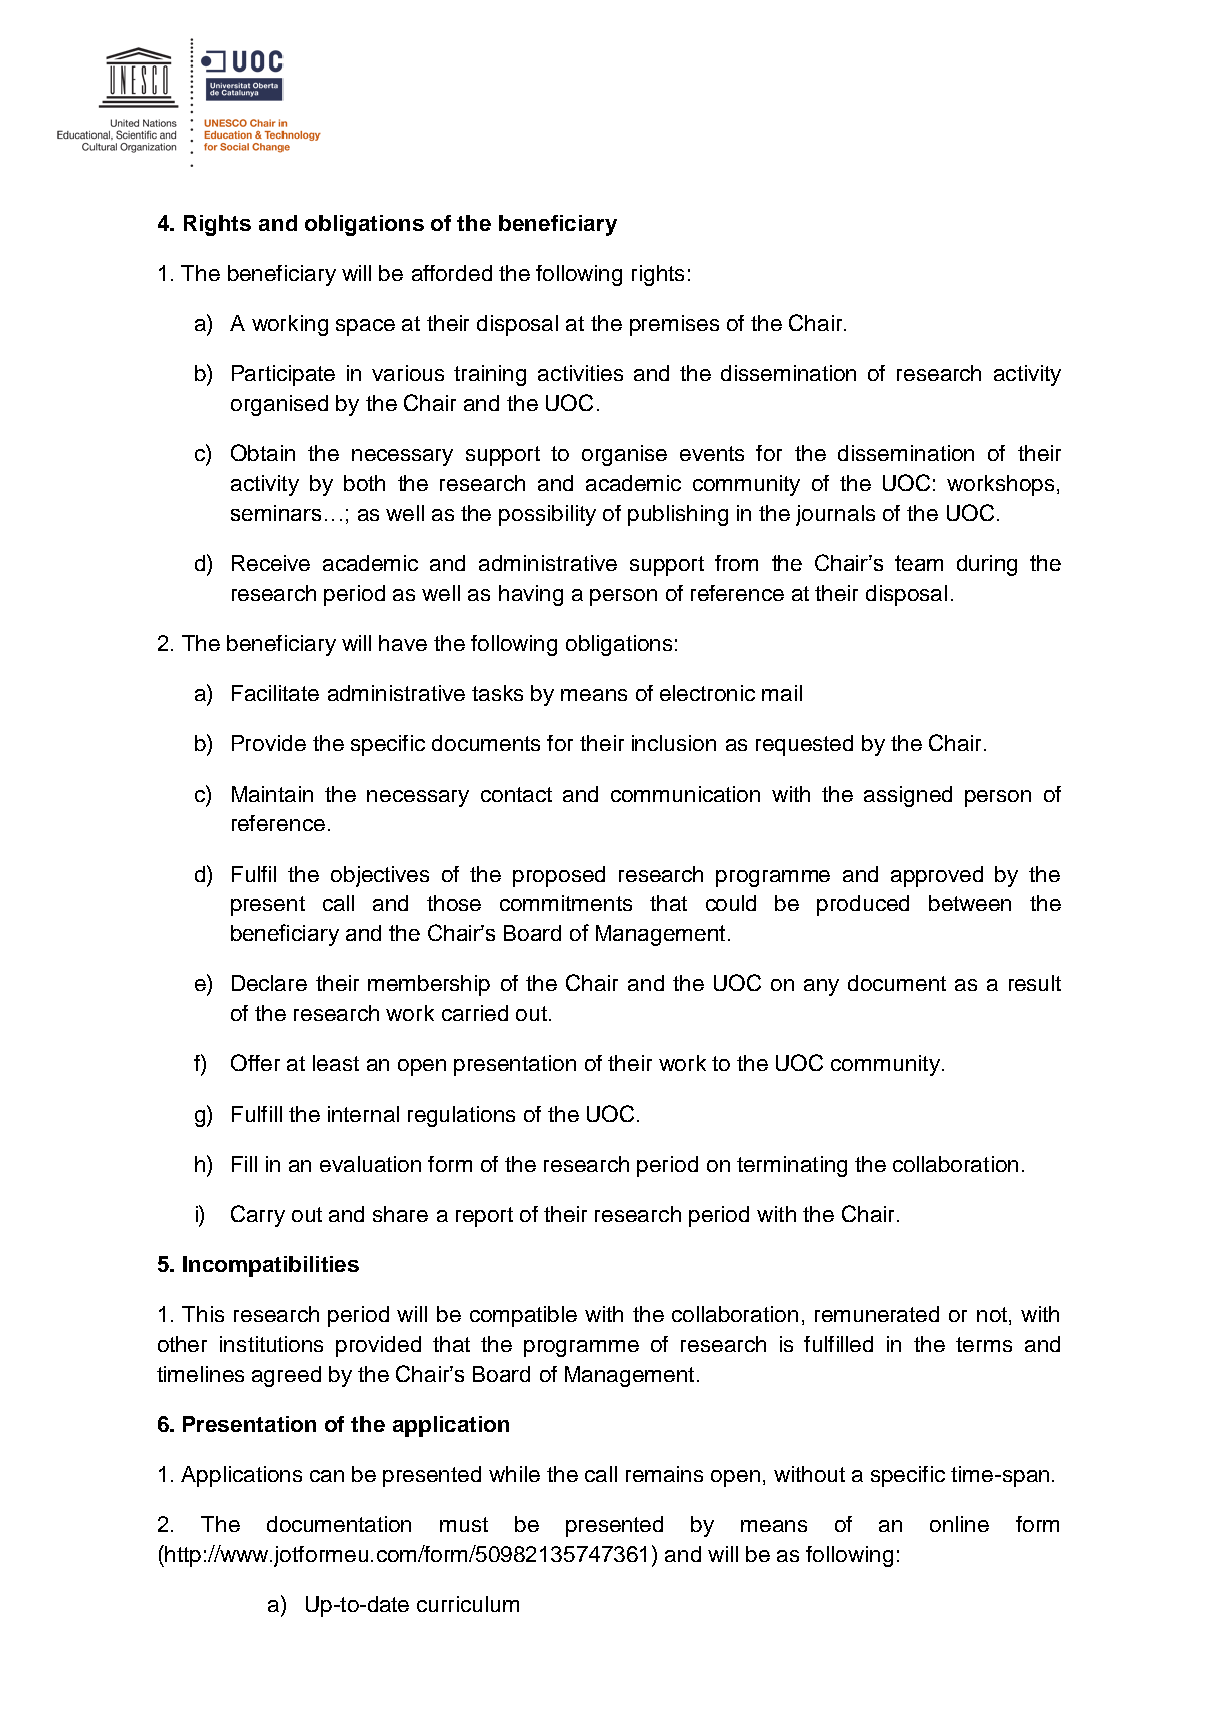 This screenshot has height=1722, width=1218. What do you see at coordinates (269, 983) in the screenshot?
I see `Declare` at bounding box center [269, 983].
